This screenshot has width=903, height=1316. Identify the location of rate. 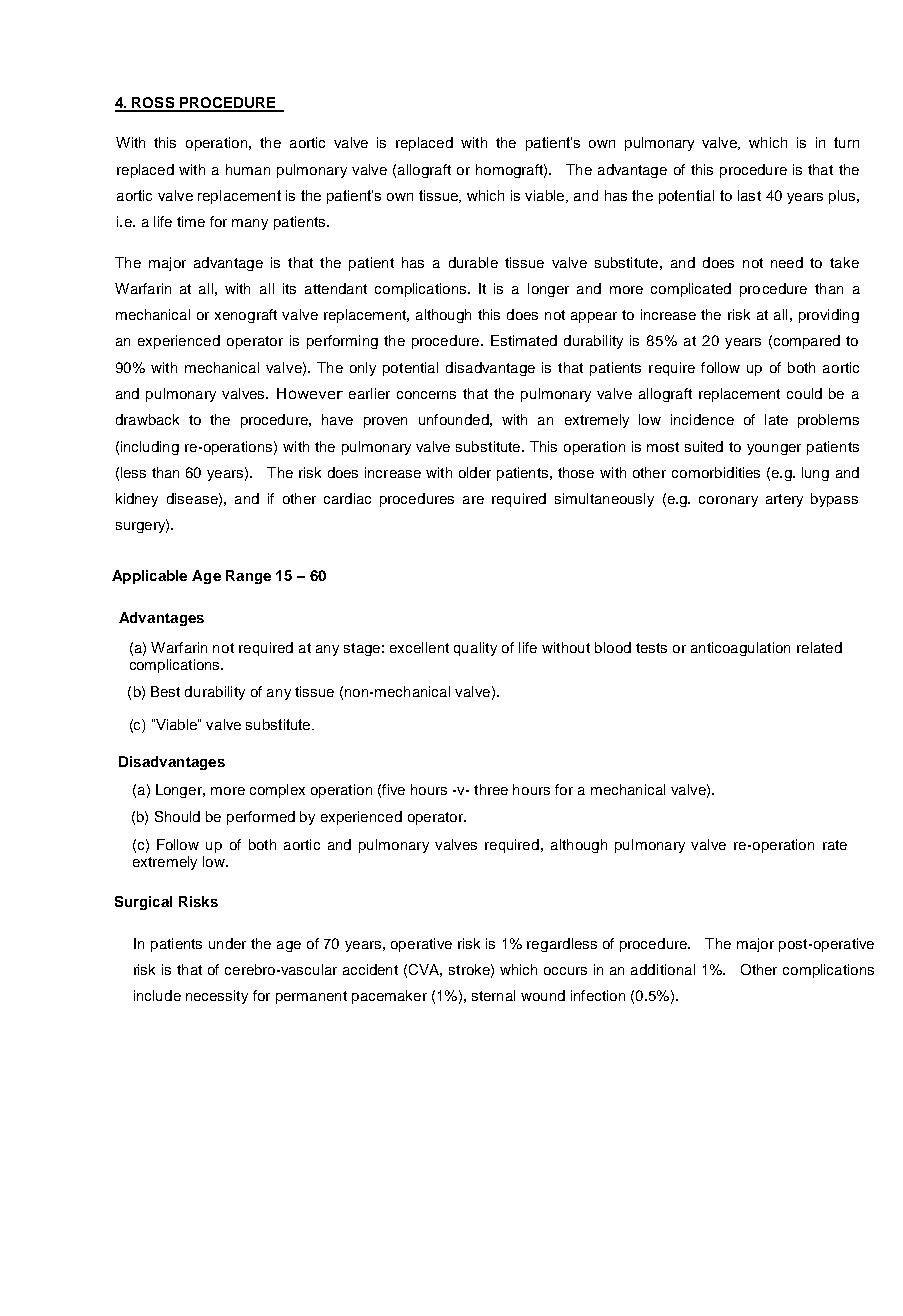
(835, 845).
